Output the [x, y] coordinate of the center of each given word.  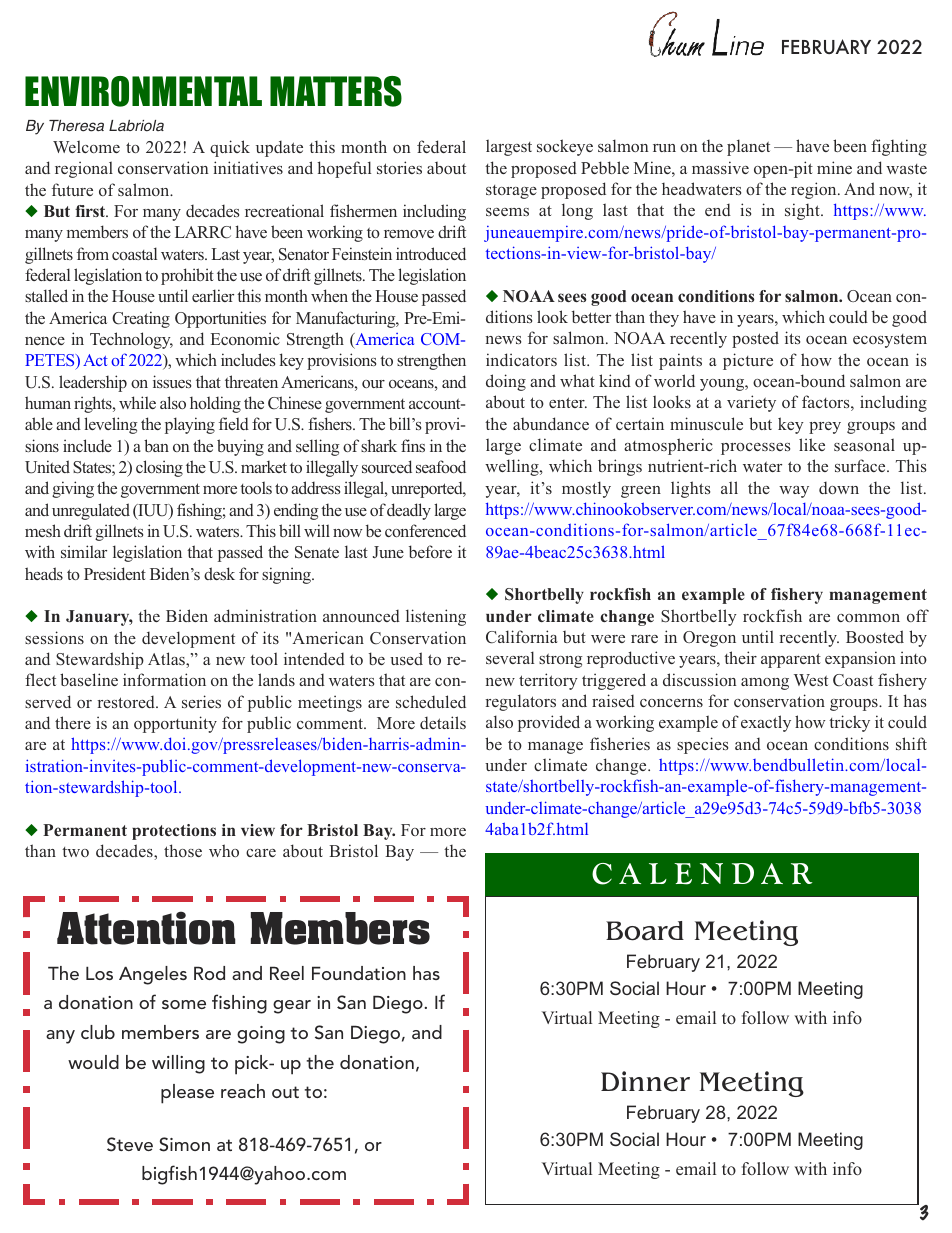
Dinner [645, 1081]
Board [645, 931]
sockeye [565, 147]
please [187, 1094]
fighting [899, 147]
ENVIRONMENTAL [143, 91]
